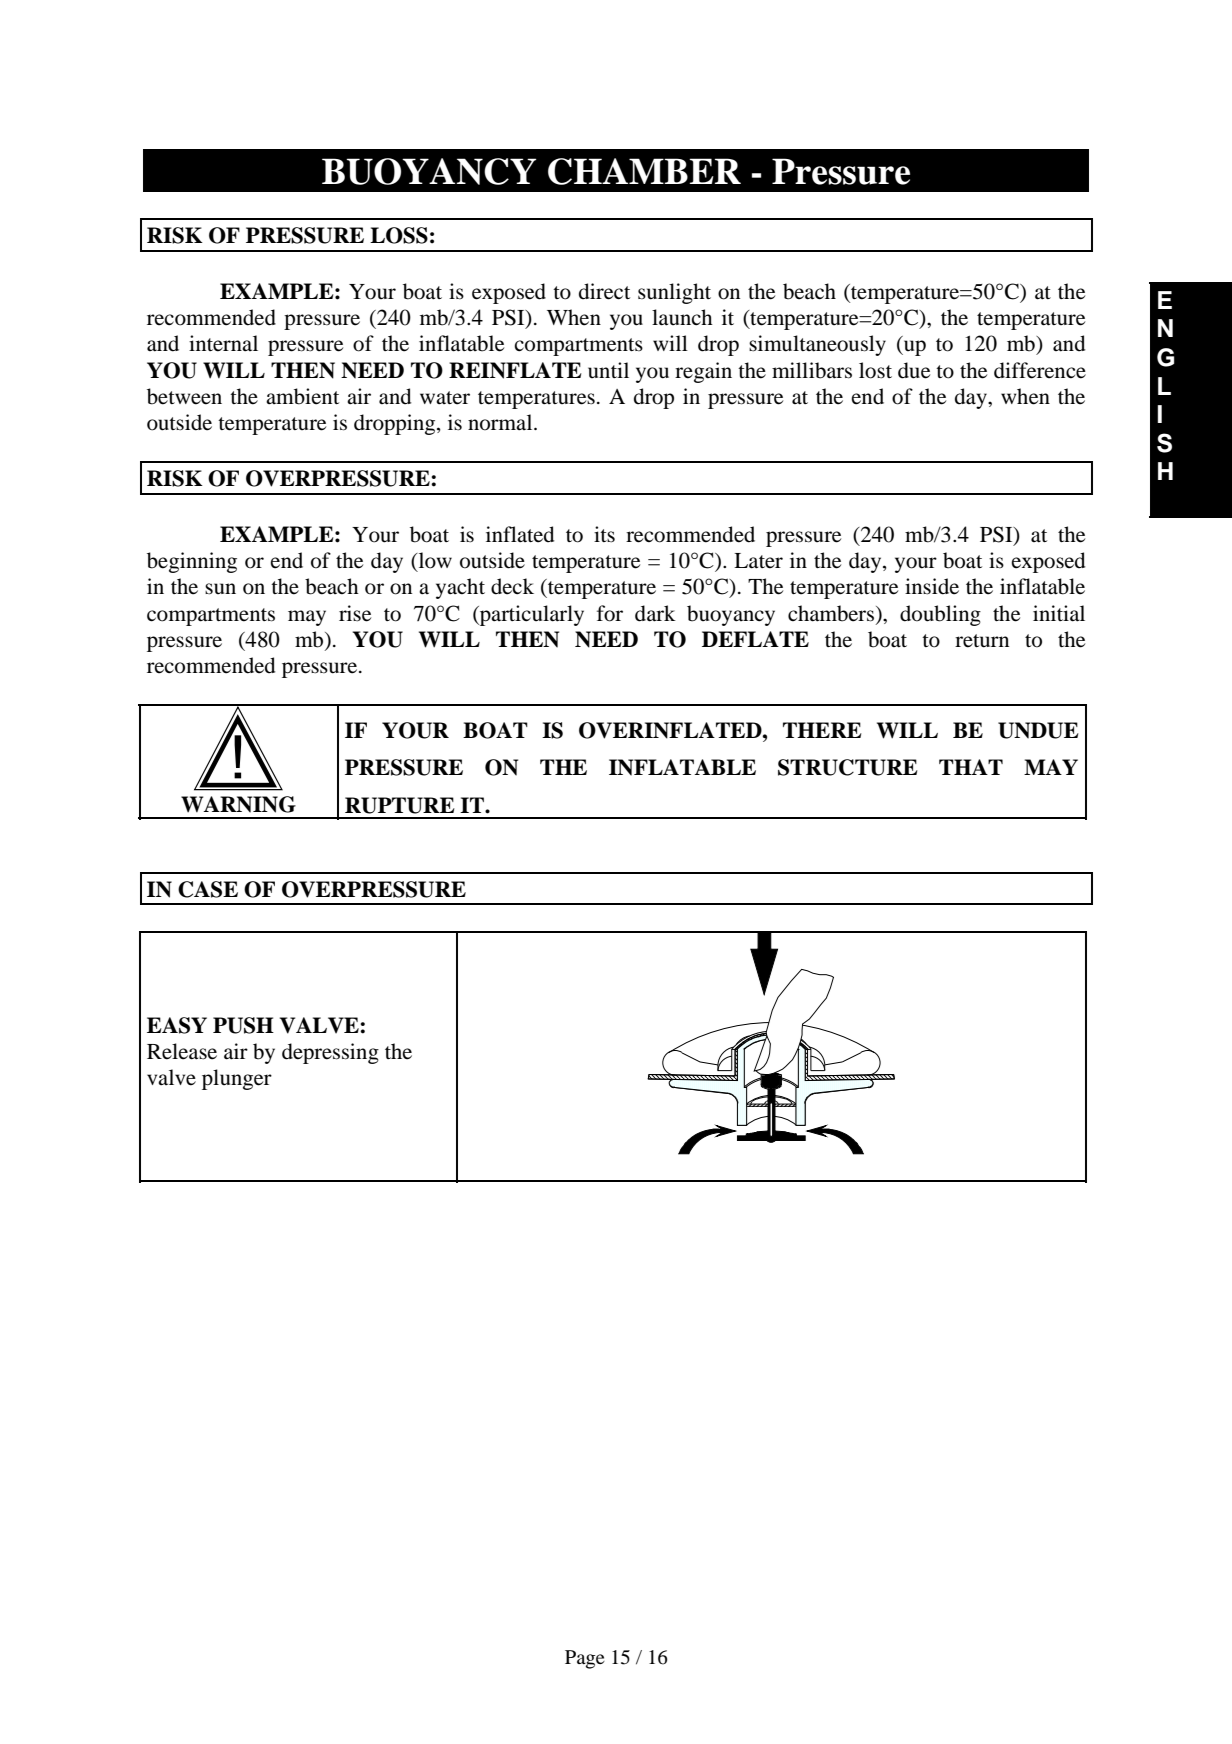 The image size is (1232, 1744). I want to click on WARNING, so click(238, 804).
